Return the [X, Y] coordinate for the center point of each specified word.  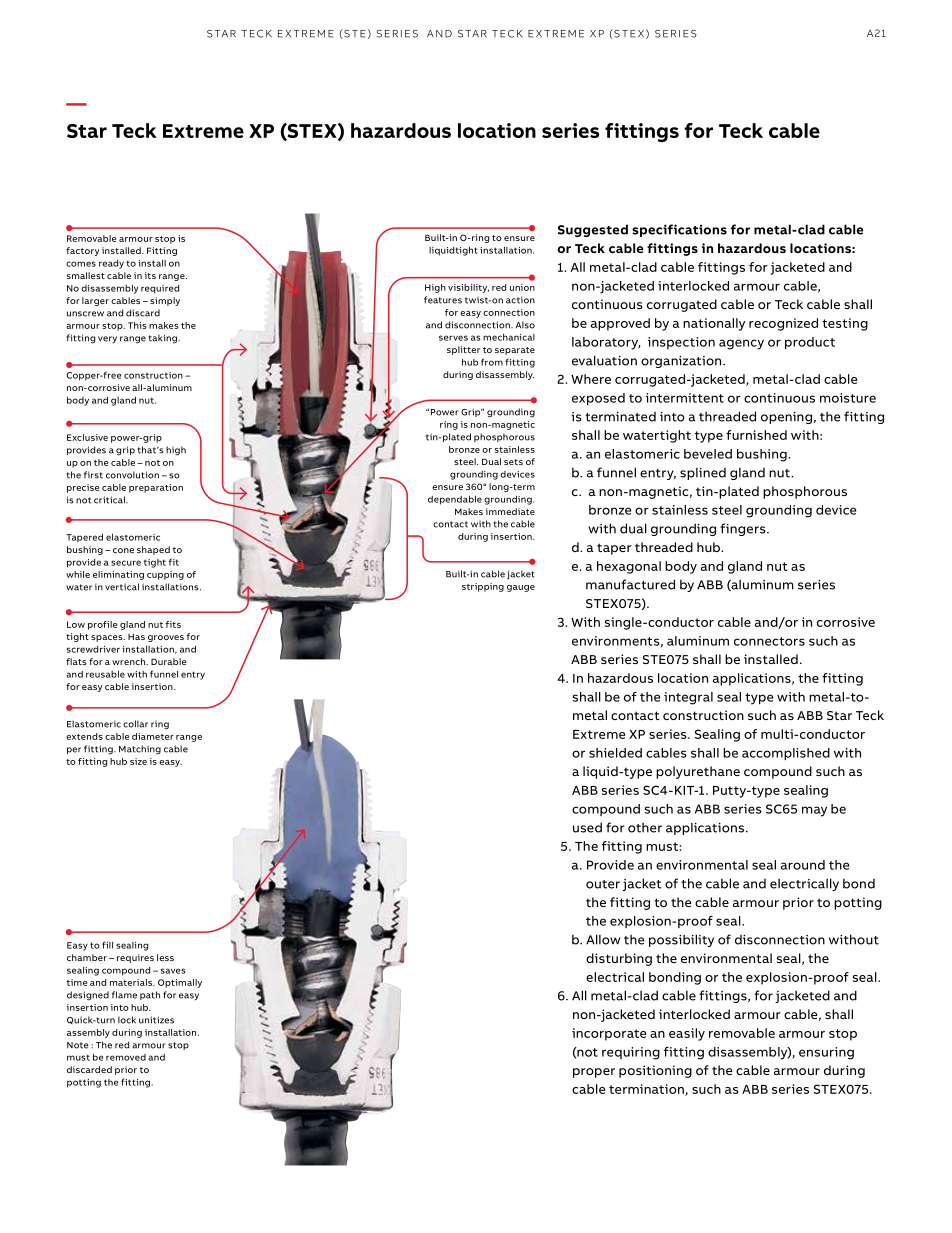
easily [687, 1034]
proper [594, 1073]
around [803, 865]
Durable [169, 661]
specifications [679, 230]
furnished [756, 435]
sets [513, 462]
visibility [468, 288]
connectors [769, 641]
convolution [132, 475]
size [138, 761]
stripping [483, 587]
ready [111, 264]
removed [126, 1057]
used [587, 827]
